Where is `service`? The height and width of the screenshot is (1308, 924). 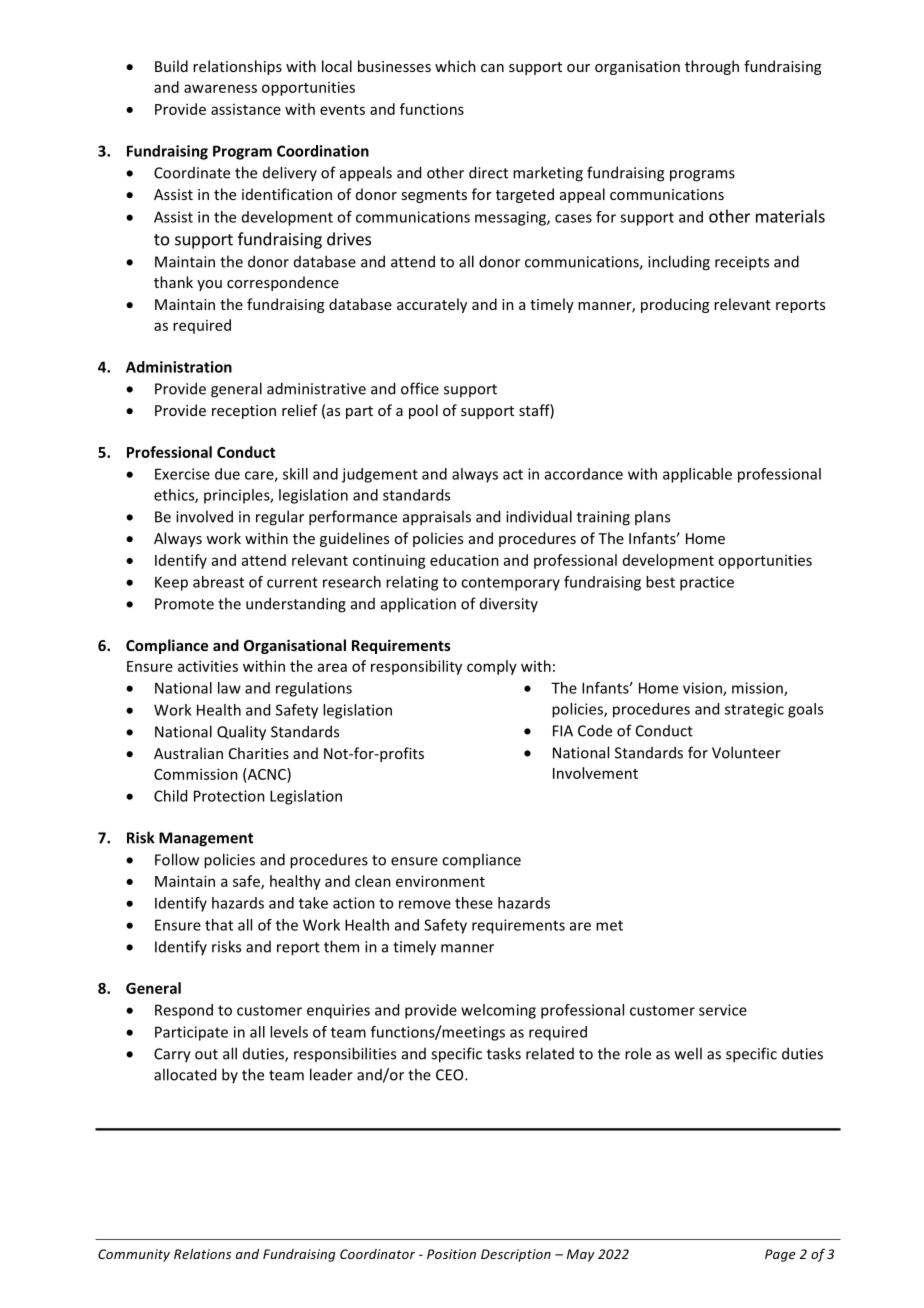
service is located at coordinates (723, 1010).
